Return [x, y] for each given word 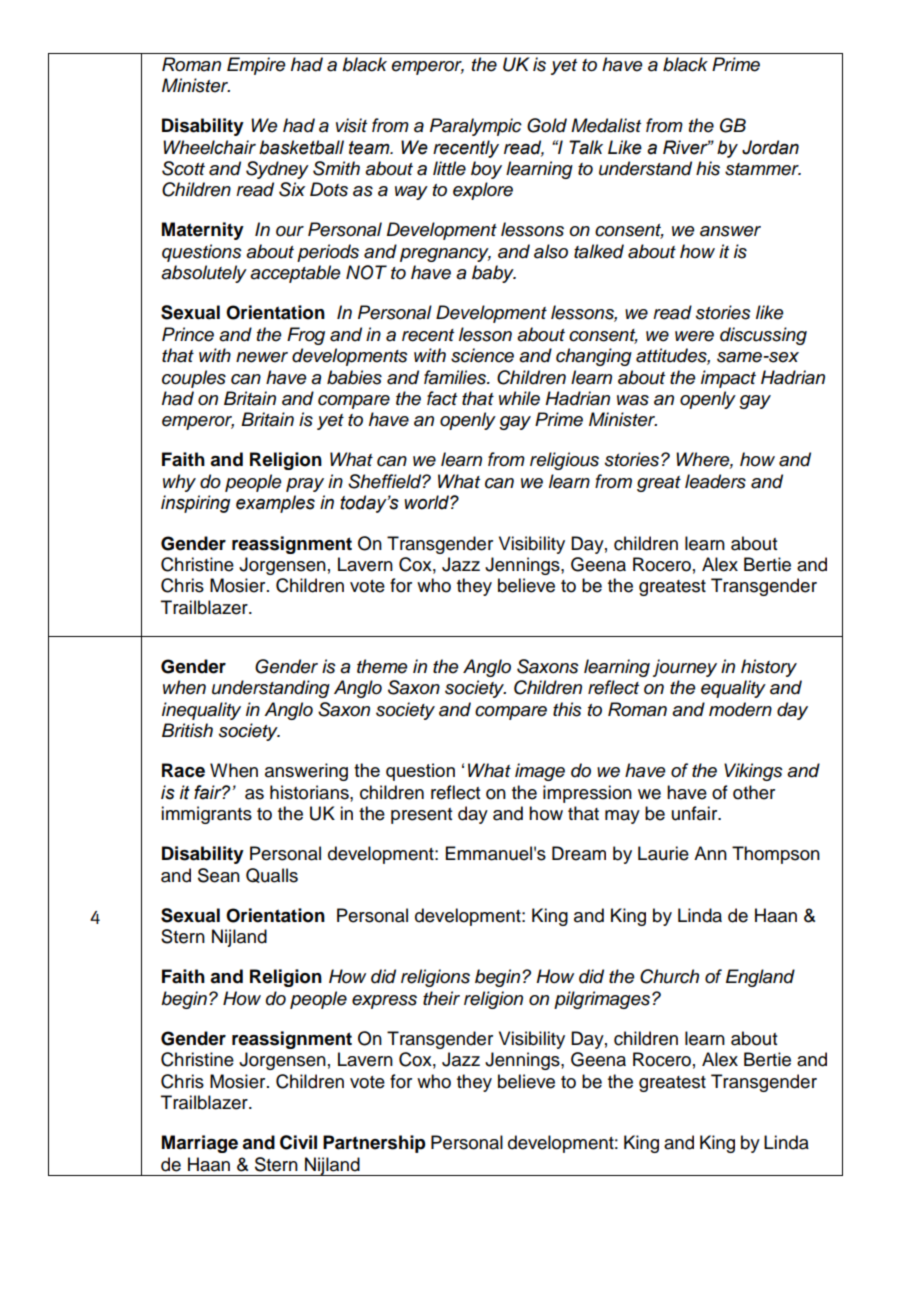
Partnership [374, 1144]
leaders [715, 481]
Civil [298, 1142]
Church [669, 976]
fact [442, 398]
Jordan [770, 147]
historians [310, 792]
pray [305, 485]
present [421, 816]
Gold [547, 125]
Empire [256, 66]
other [754, 792]
